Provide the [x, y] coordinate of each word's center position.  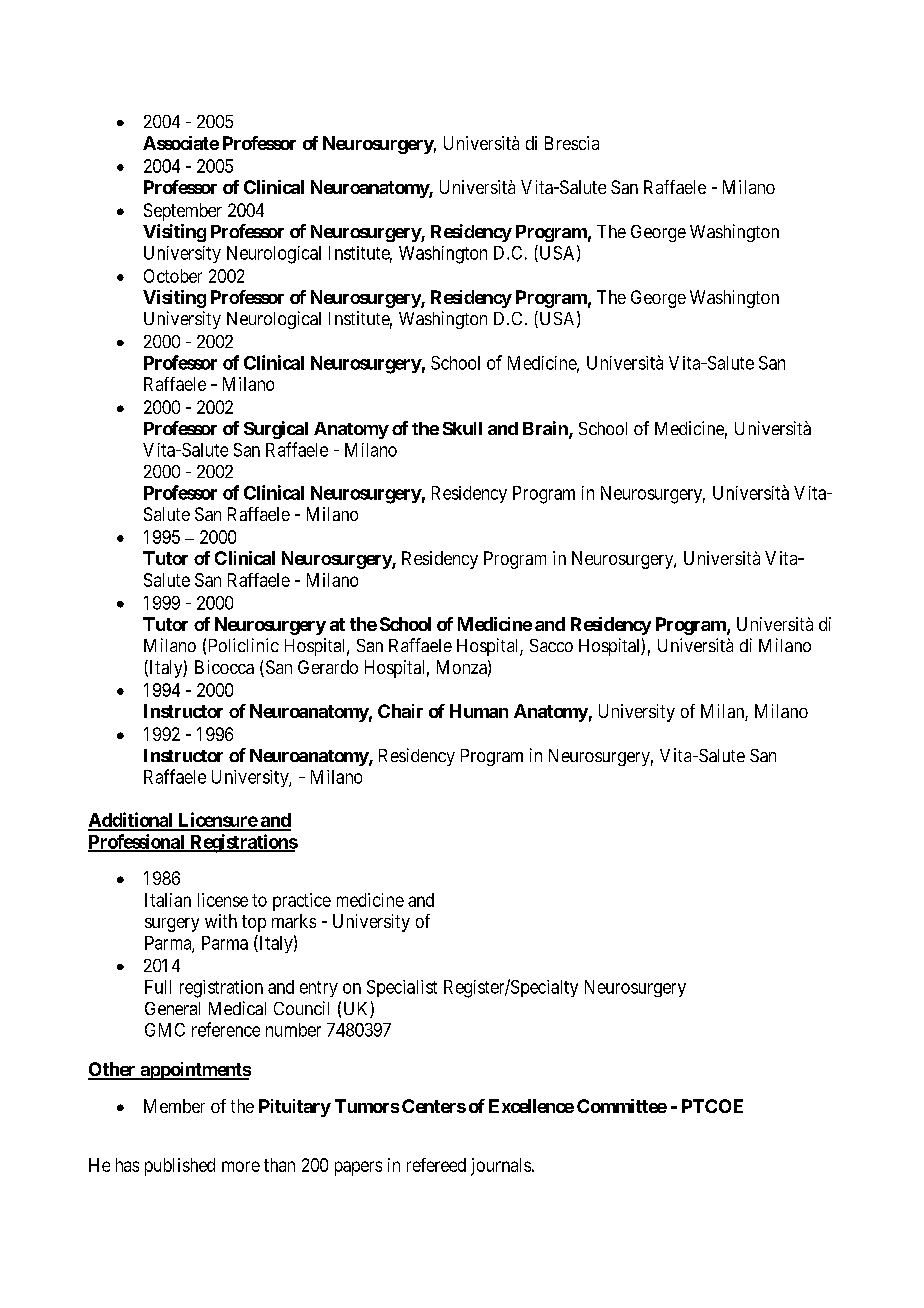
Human [479, 711]
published [180, 1167]
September [183, 212]
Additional [131, 821]
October [173, 276]
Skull [462, 428]
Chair [400, 711]
